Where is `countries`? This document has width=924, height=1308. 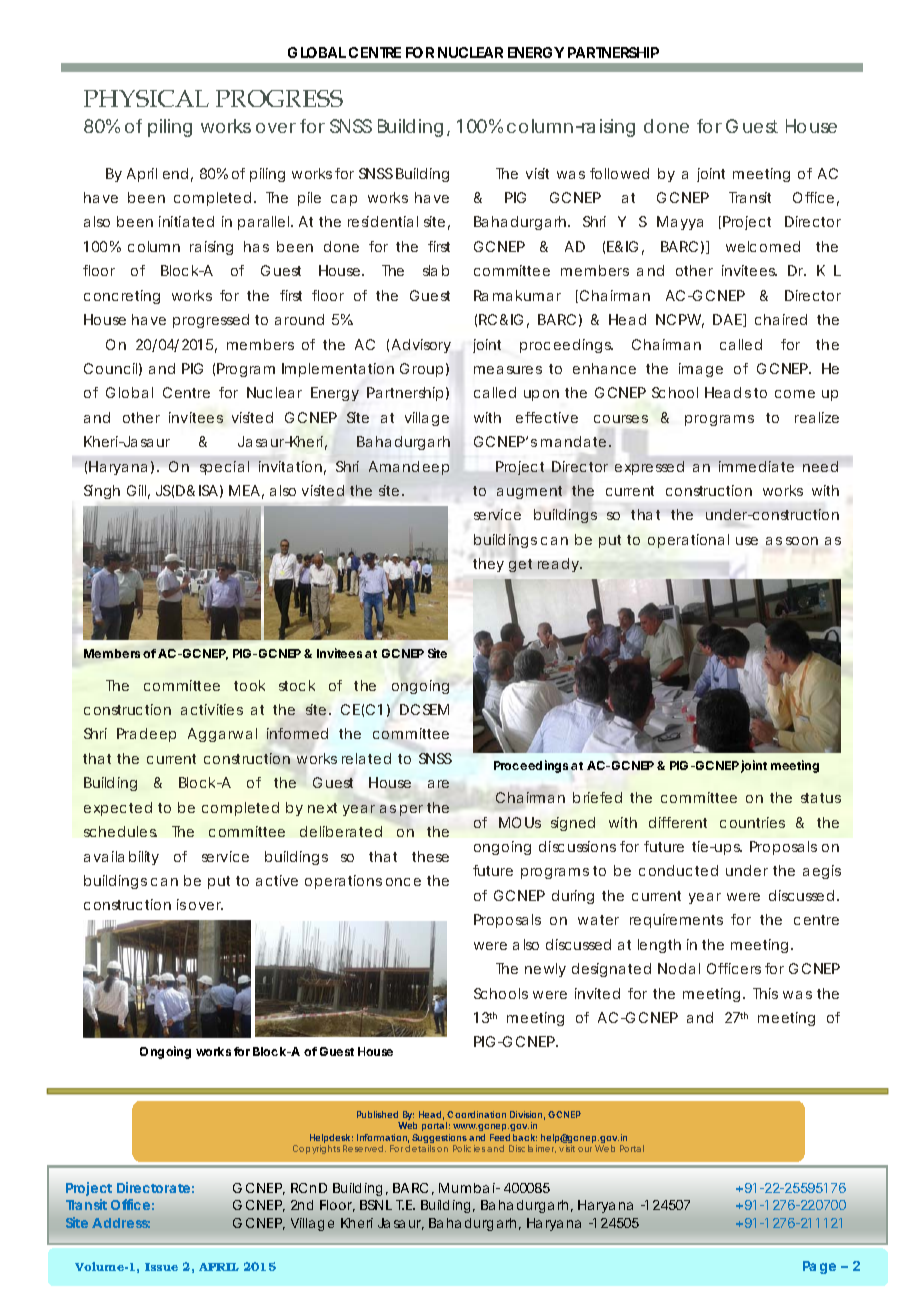 countries is located at coordinates (752, 822).
